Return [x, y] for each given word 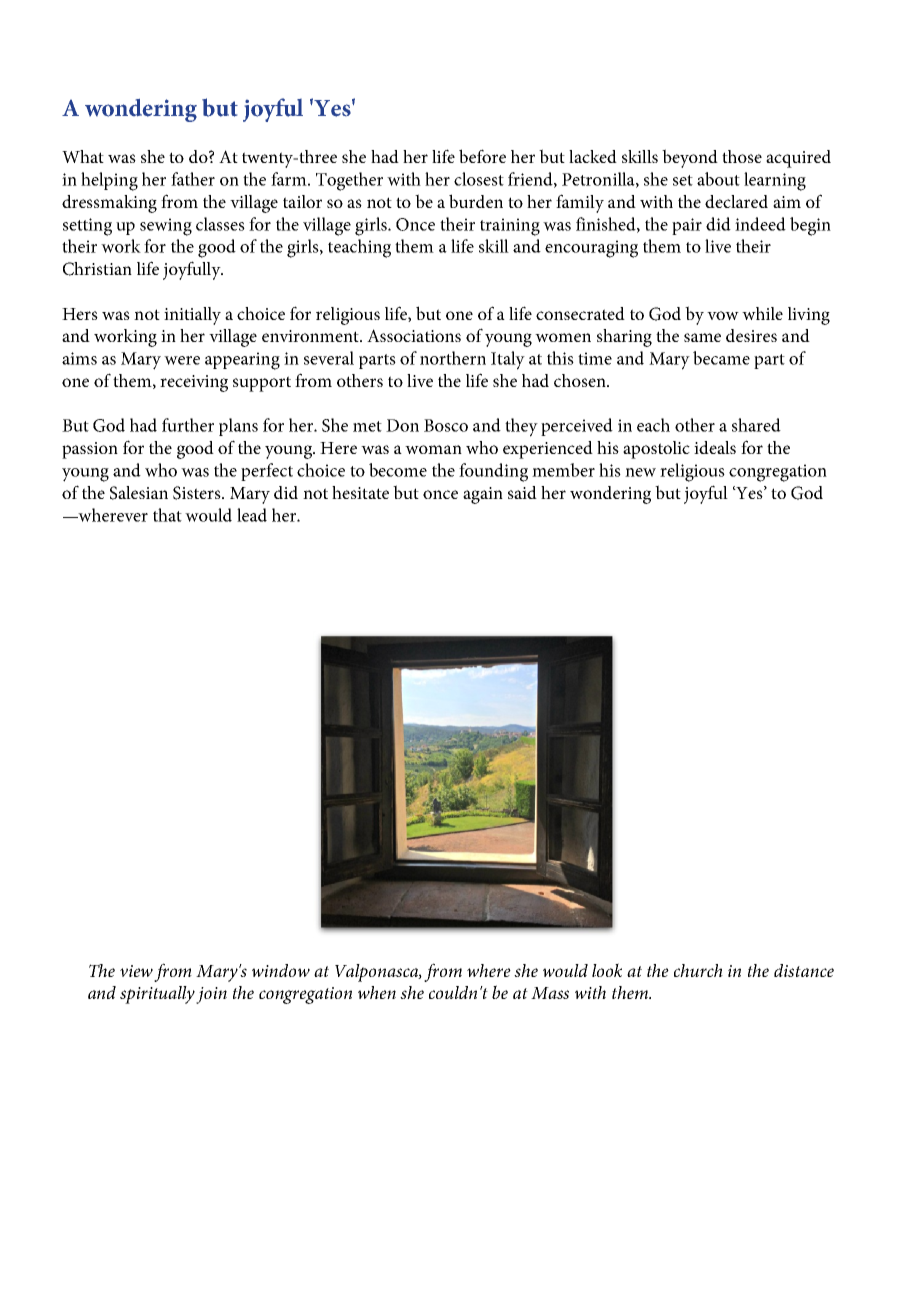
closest [479, 179]
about [718, 179]
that [167, 515]
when [377, 992]
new [640, 472]
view [136, 971]
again [483, 495]
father [193, 179]
